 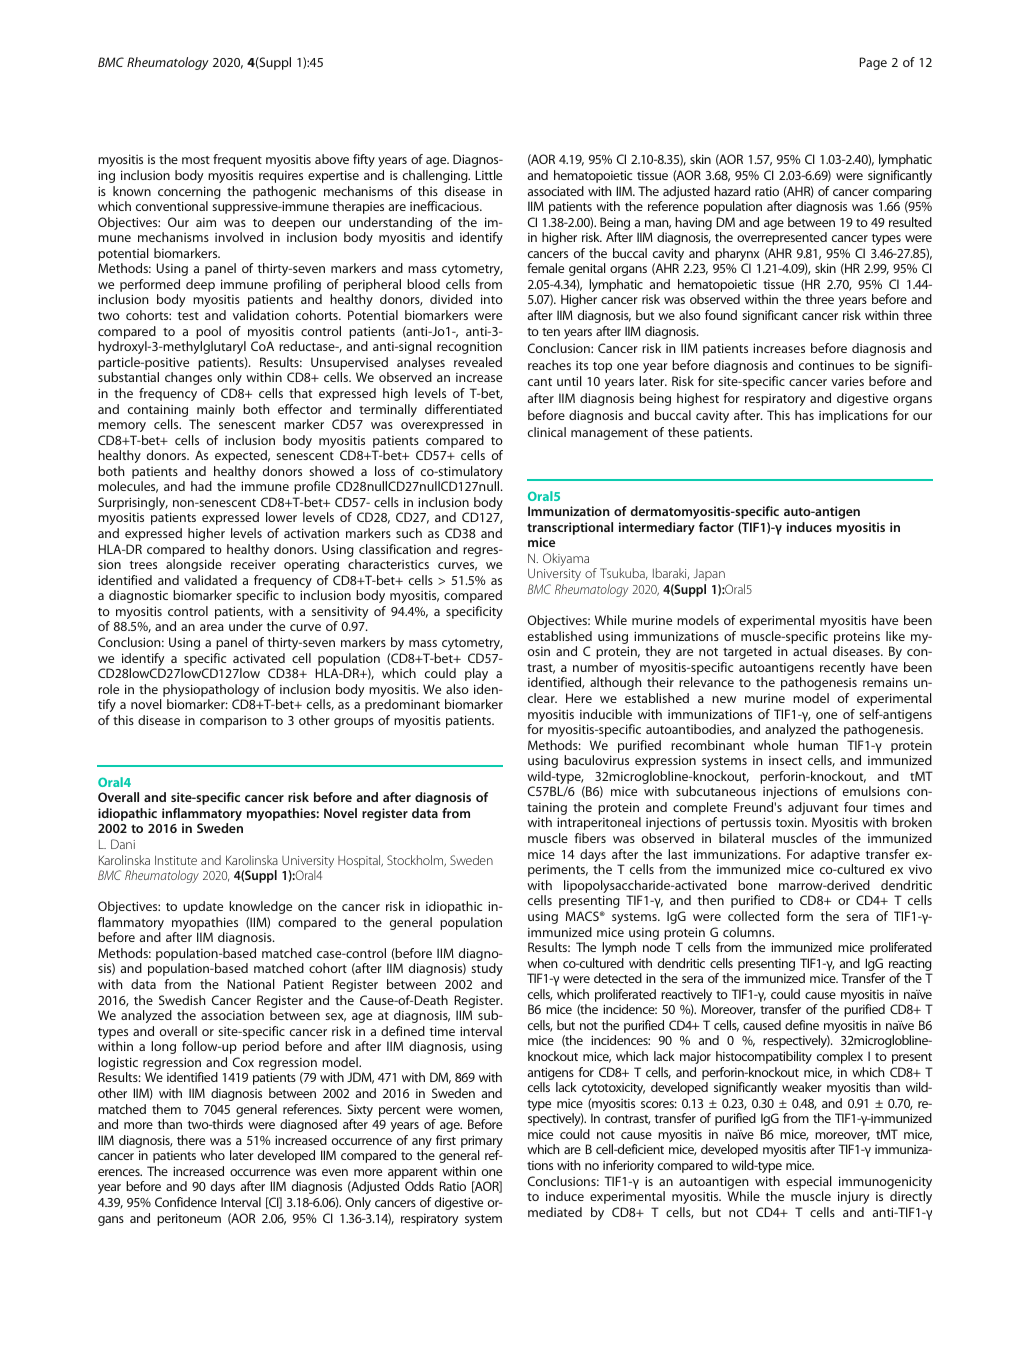 I want to click on Little, so click(x=488, y=175).
